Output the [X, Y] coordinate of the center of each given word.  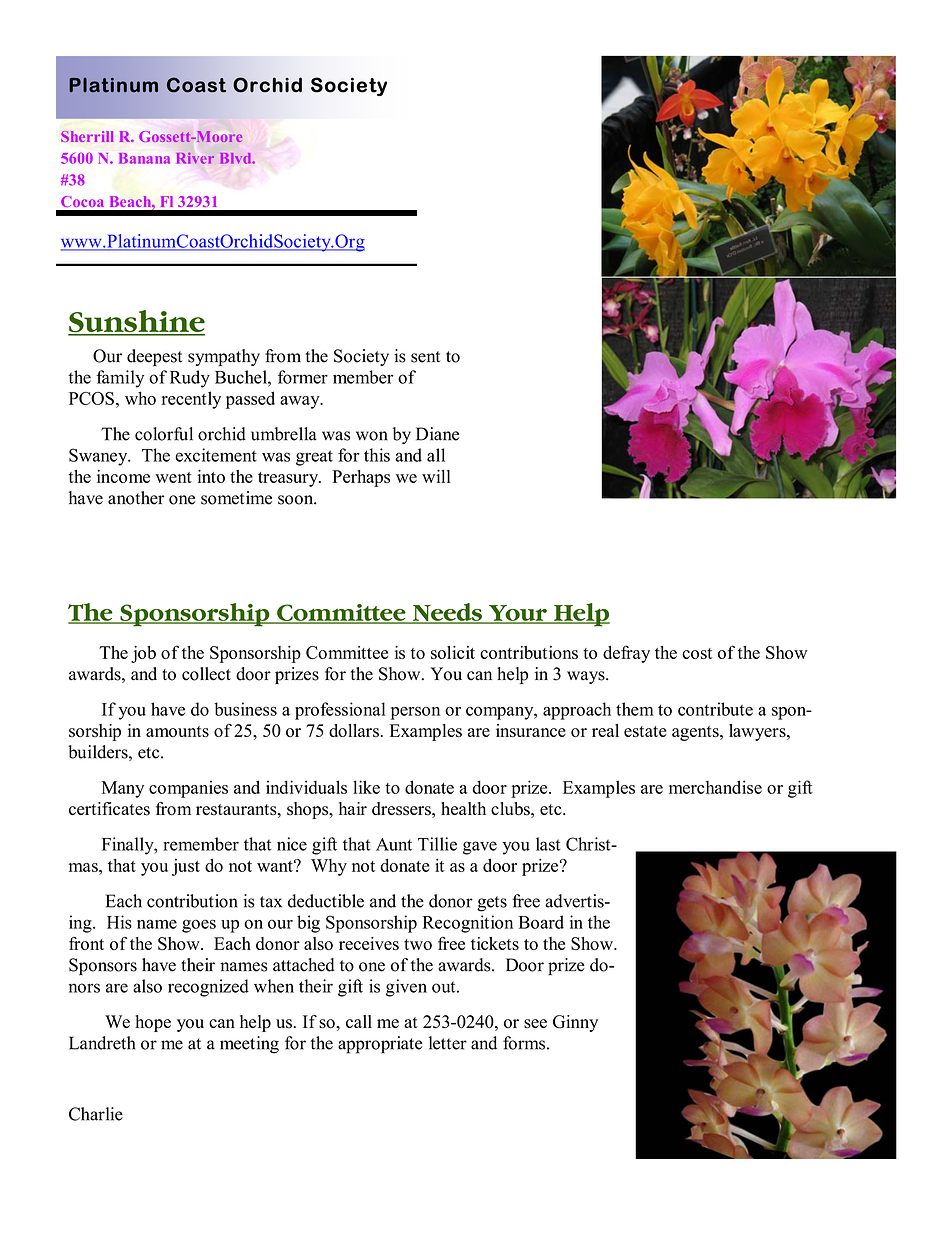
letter [448, 1043]
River [195, 158]
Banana [144, 158]
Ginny [575, 1023]
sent [426, 357]
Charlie [96, 1114]
